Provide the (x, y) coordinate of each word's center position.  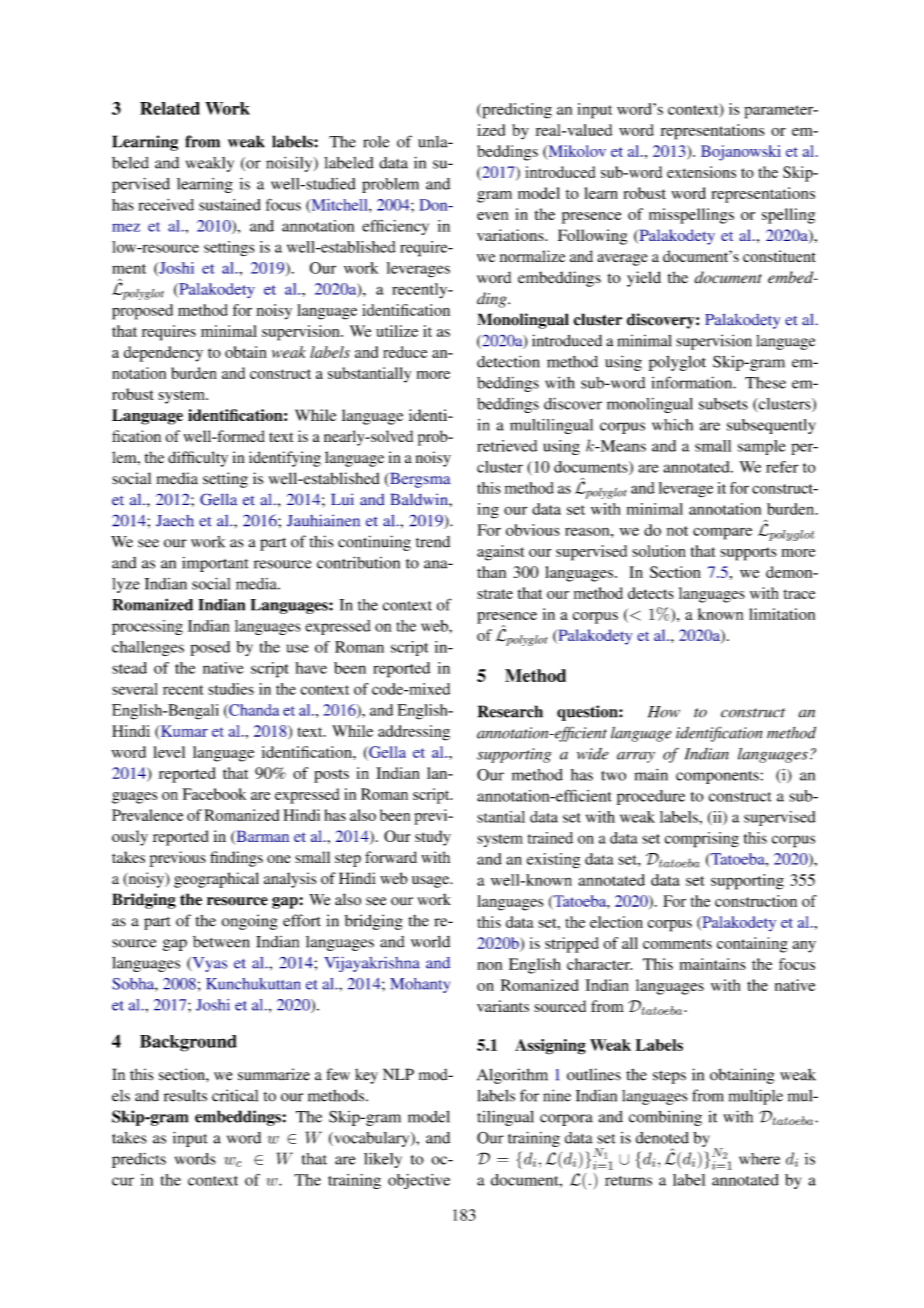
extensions (701, 172)
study (433, 838)
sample (762, 447)
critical (235, 1095)
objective (419, 1181)
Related (170, 108)
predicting (516, 111)
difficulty (198, 459)
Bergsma (419, 480)
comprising (702, 840)
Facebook (214, 794)
